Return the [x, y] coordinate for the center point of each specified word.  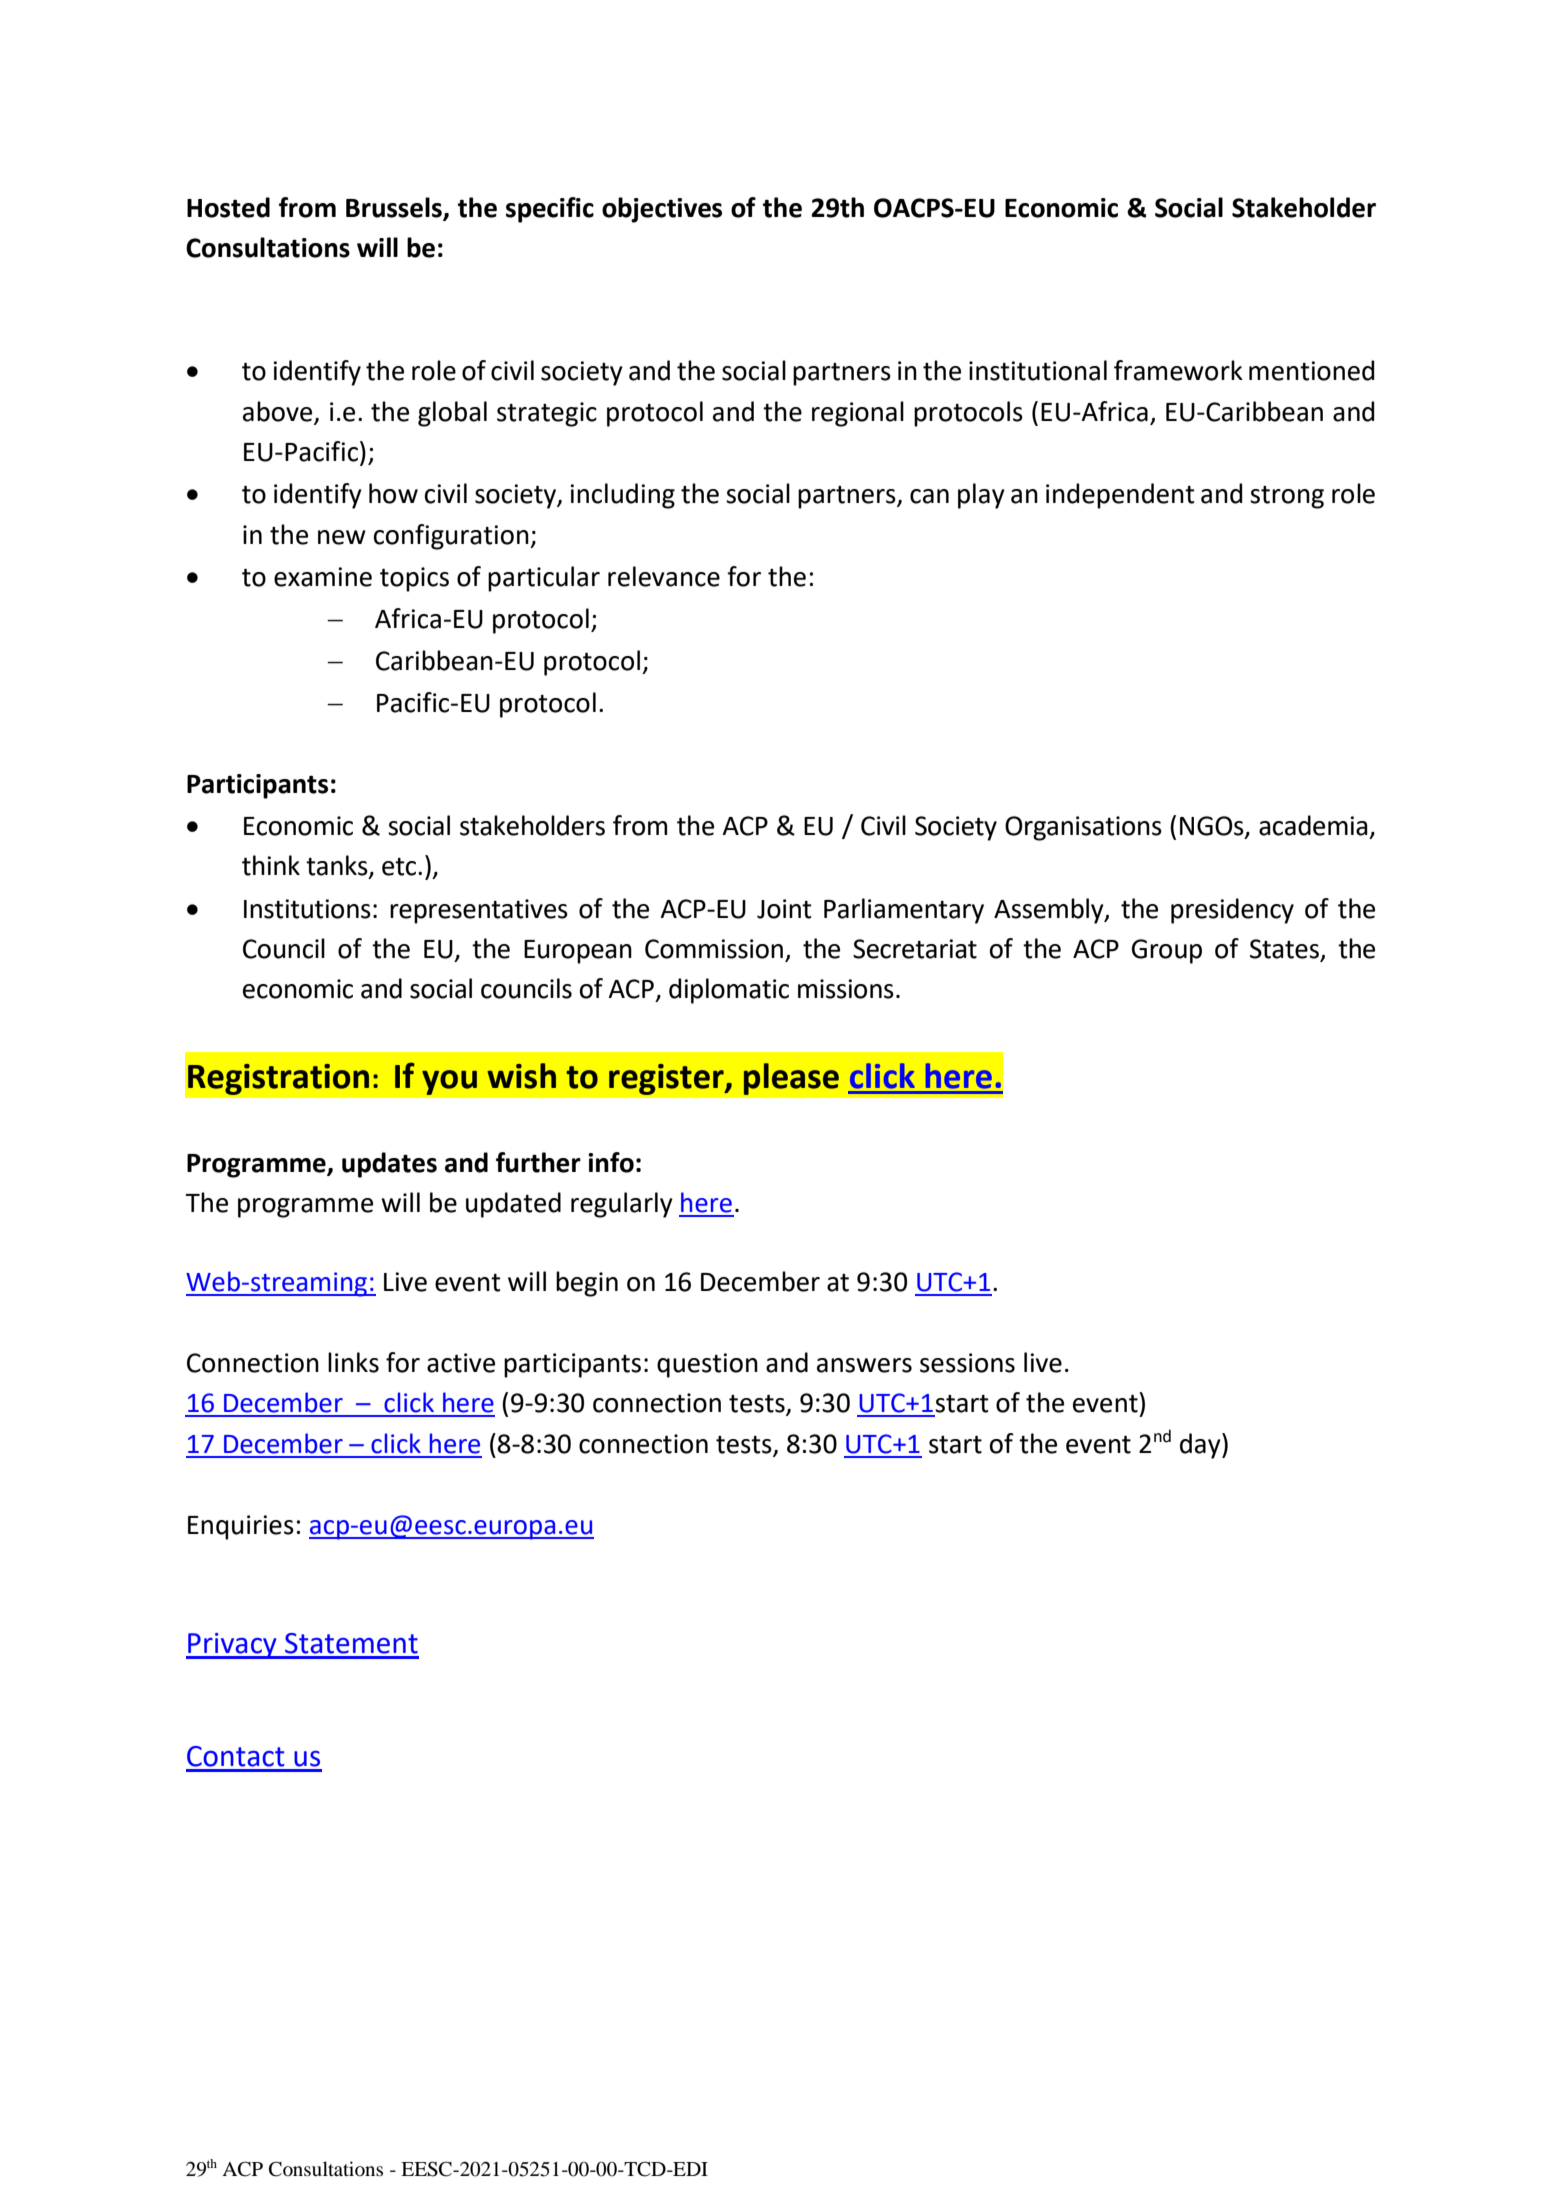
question [707, 1365]
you [449, 1082]
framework [1178, 370]
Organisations [1083, 828]
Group [1167, 951]
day [1201, 1446]
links [353, 1362]
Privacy [232, 1646]
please [791, 1079]
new [342, 537]
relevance [664, 576]
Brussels [395, 208]
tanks [338, 866]
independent [1120, 496]
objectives [662, 210]
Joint [784, 909]
